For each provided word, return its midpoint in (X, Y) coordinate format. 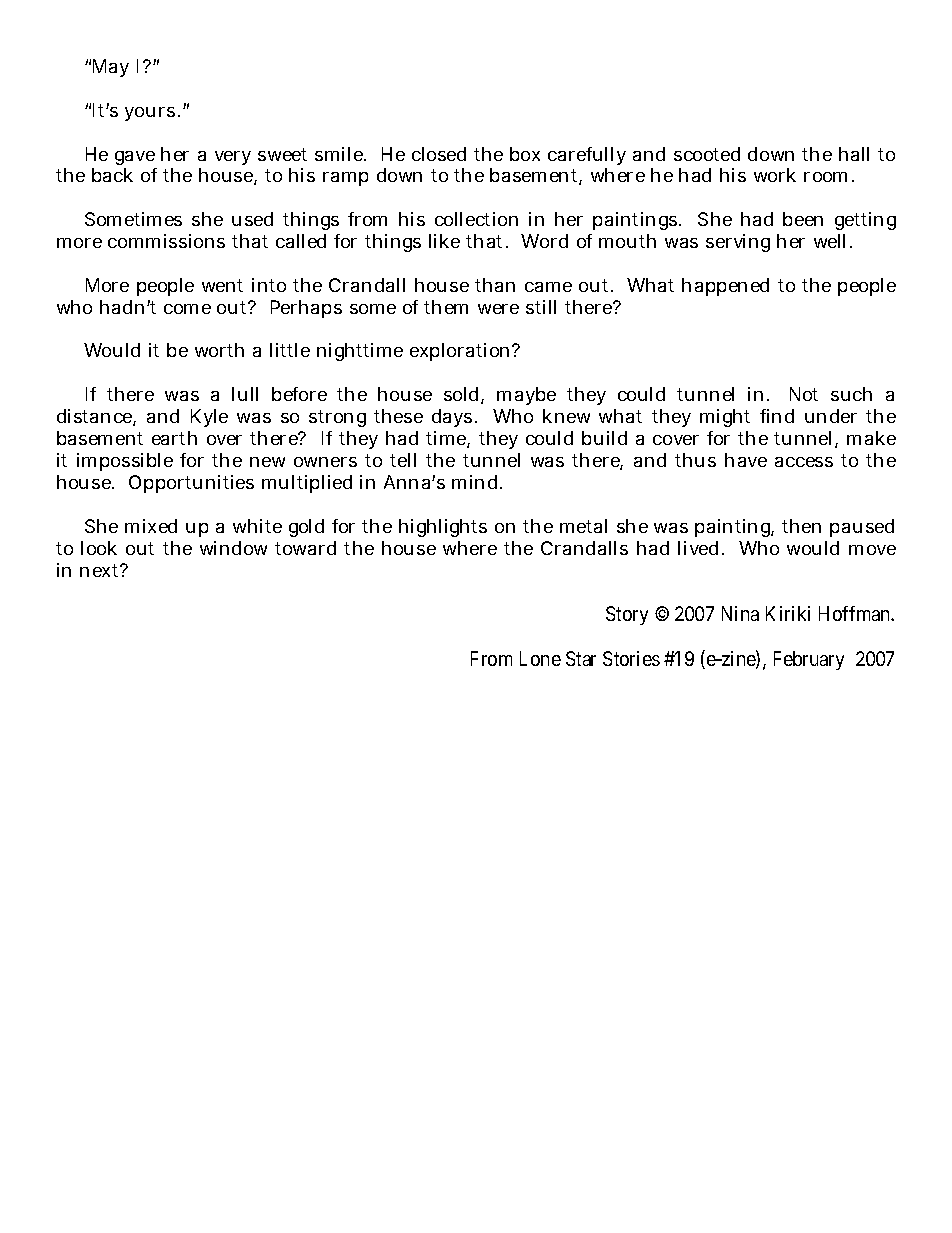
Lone (540, 658)
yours (150, 114)
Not (804, 394)
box (525, 154)
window (233, 548)
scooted (707, 154)
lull (245, 394)
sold (463, 395)
